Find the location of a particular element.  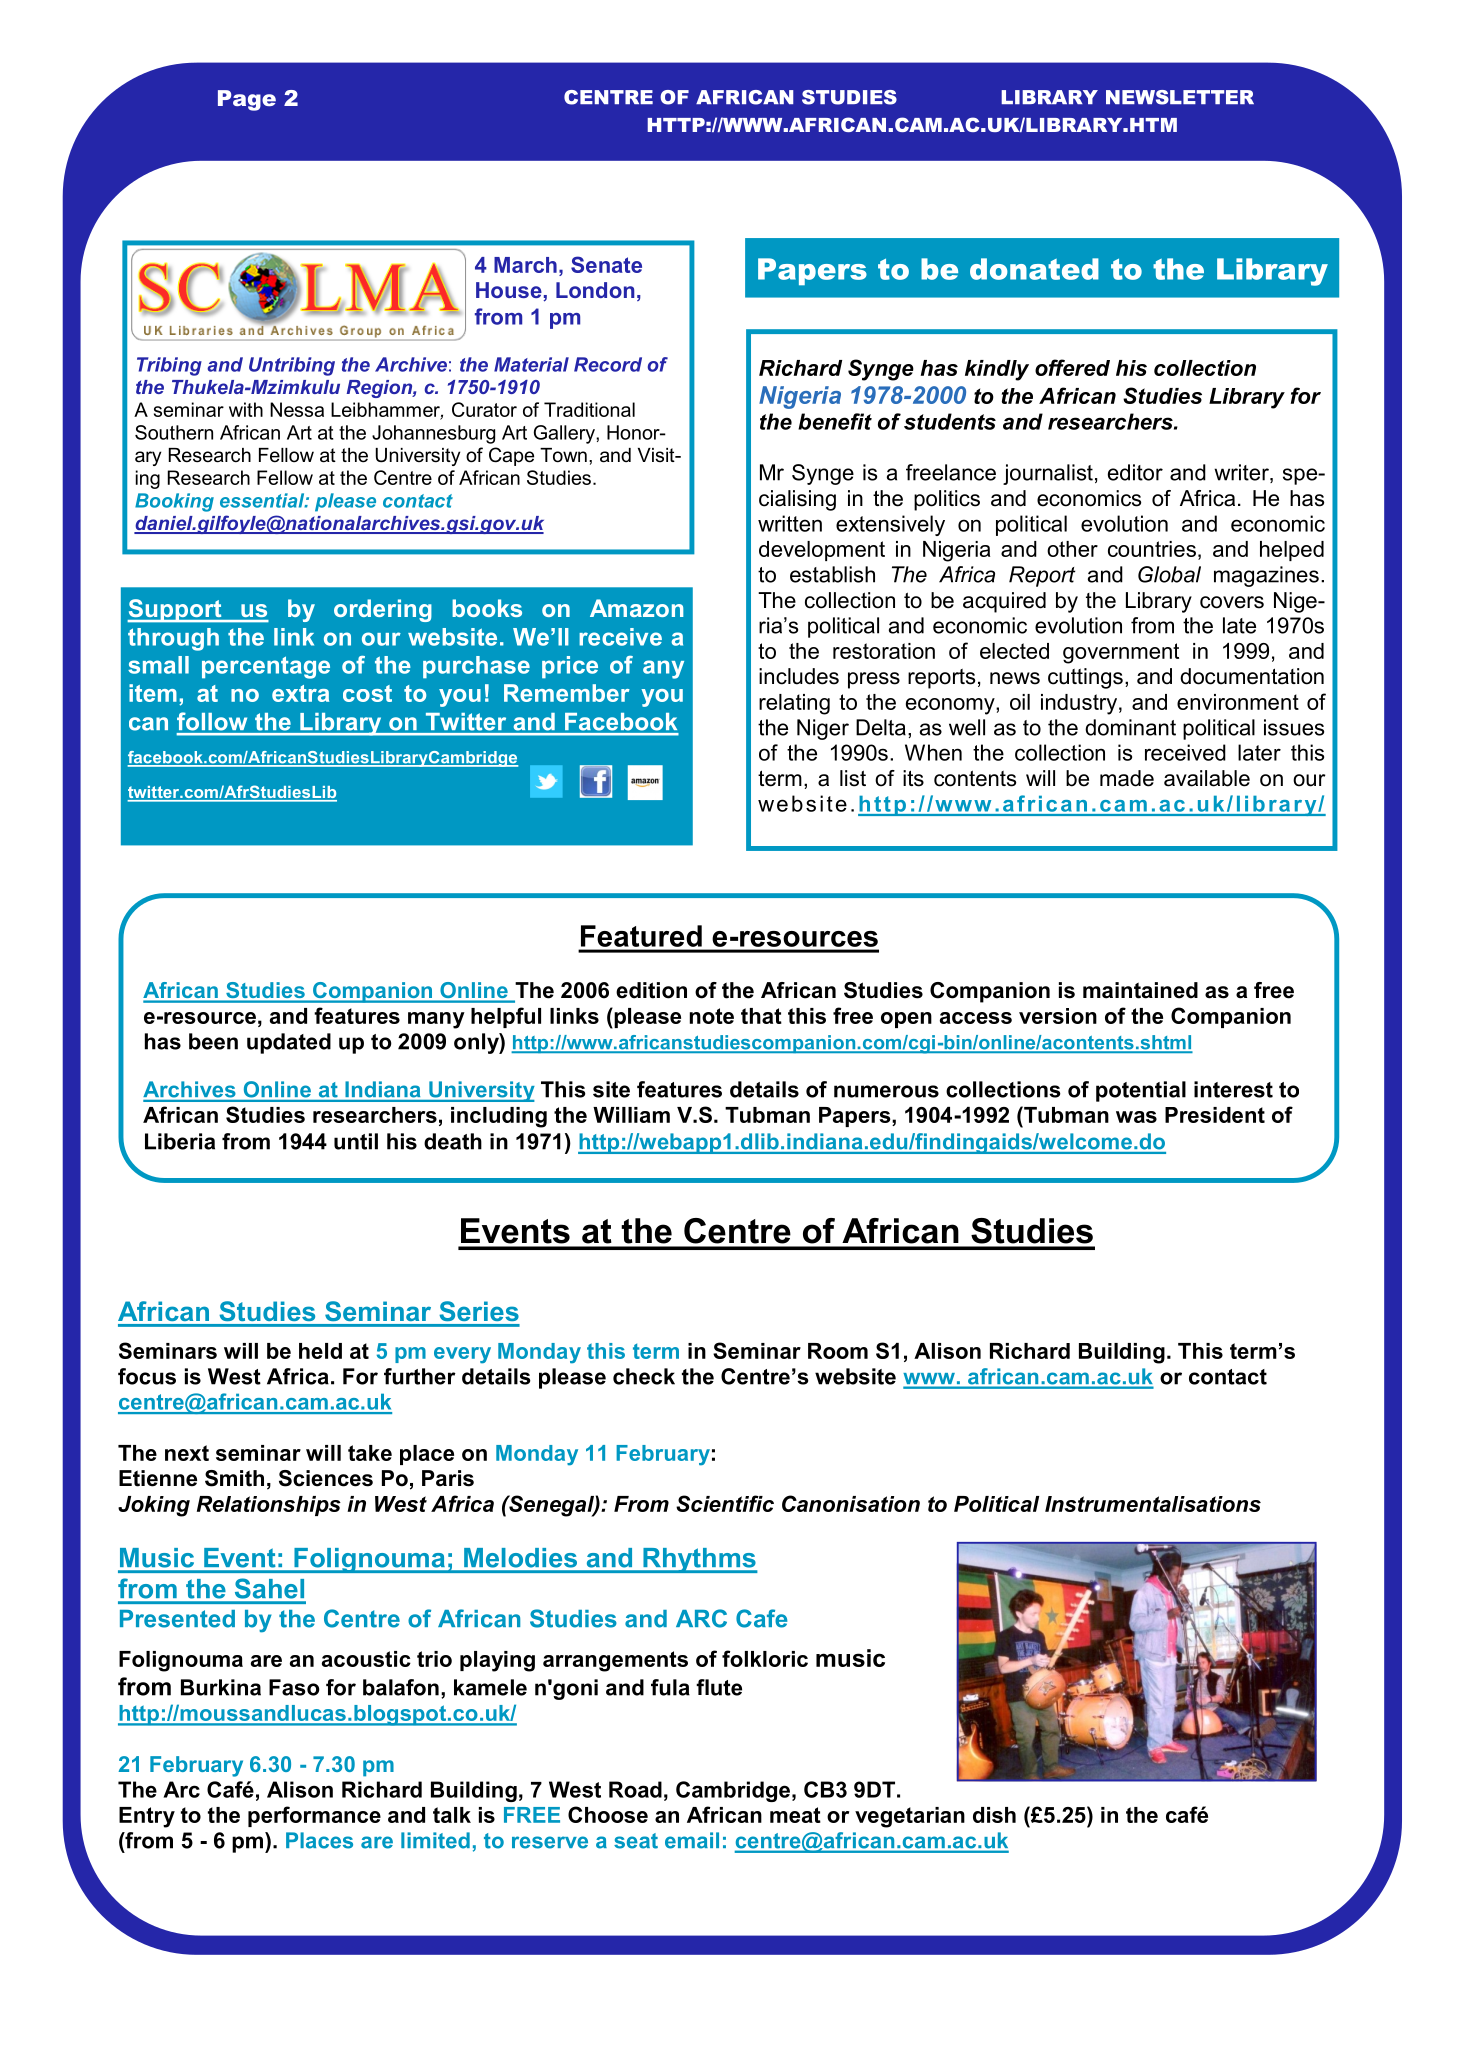

Page is located at coordinates (247, 100).
